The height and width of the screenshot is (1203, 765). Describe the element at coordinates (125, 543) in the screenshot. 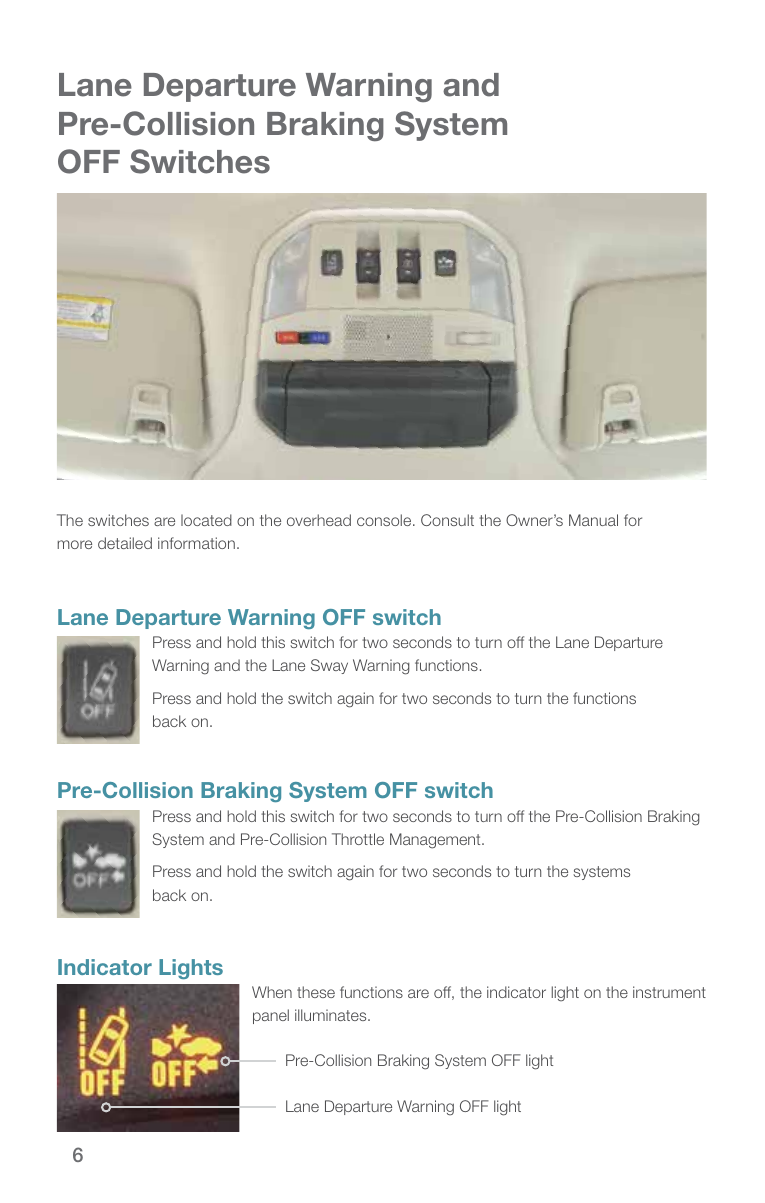

I see `detailed` at that location.
